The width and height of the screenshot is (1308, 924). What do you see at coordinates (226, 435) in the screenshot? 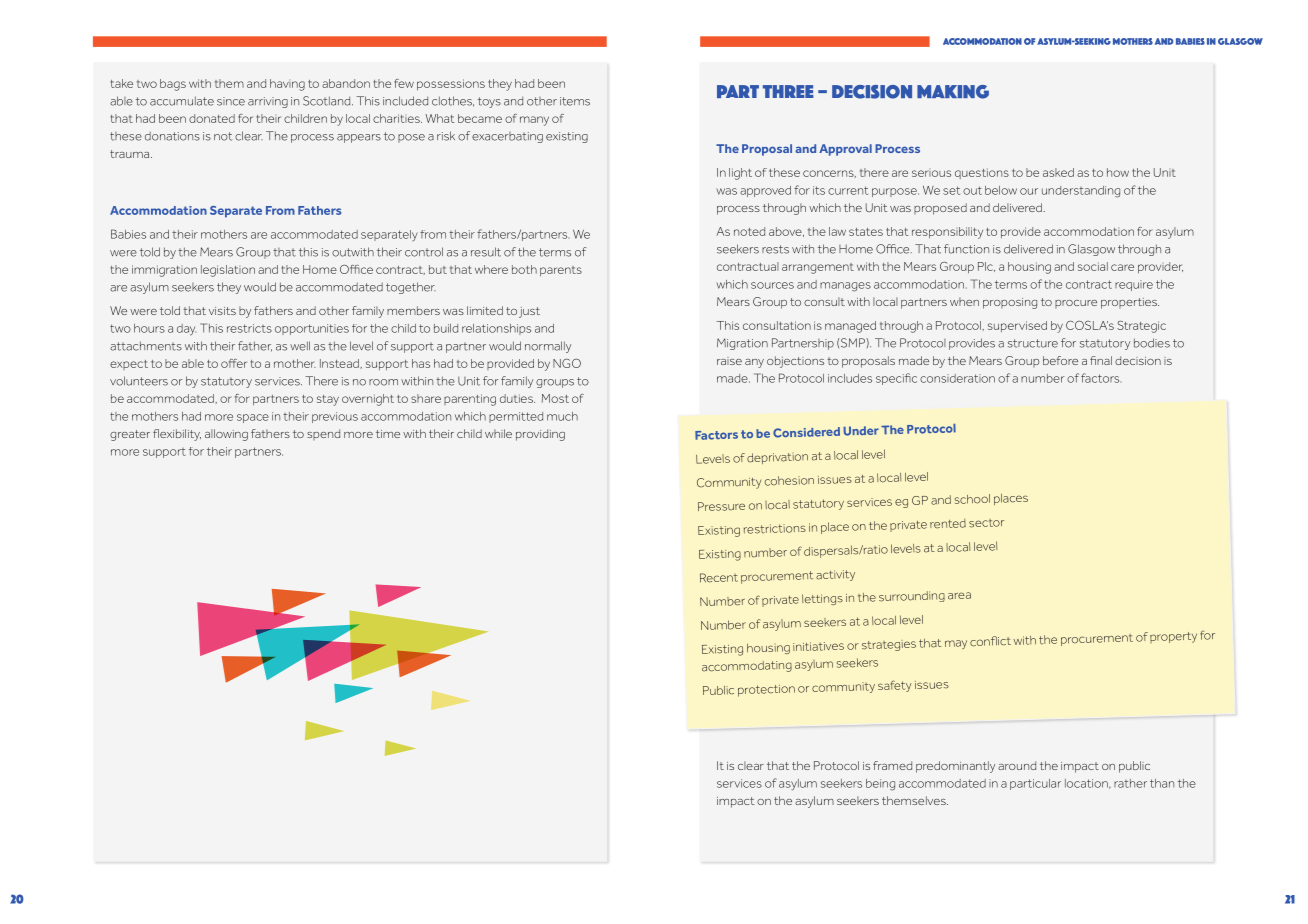
I see `allowing` at bounding box center [226, 435].
